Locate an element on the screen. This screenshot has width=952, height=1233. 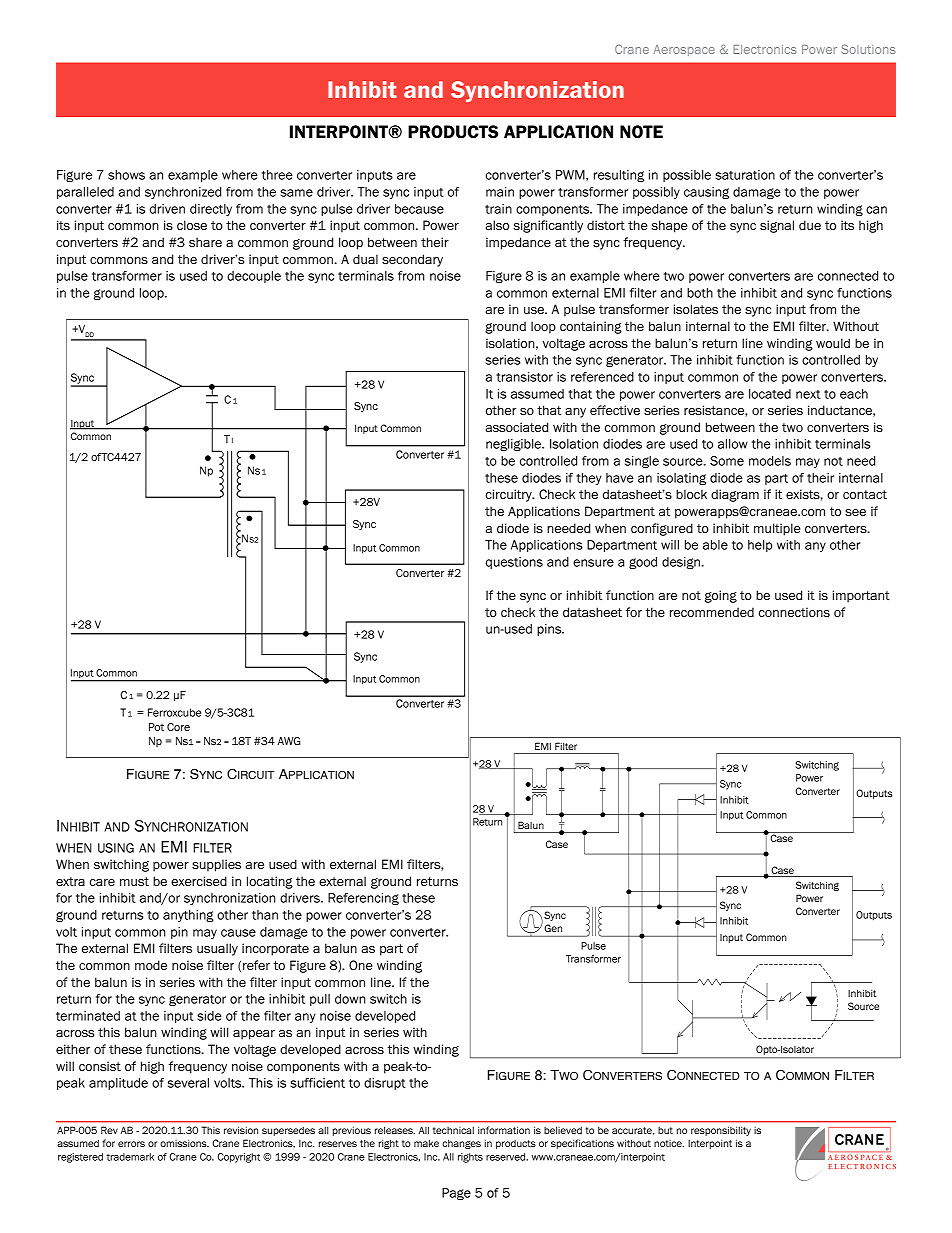
main is located at coordinates (500, 192).
